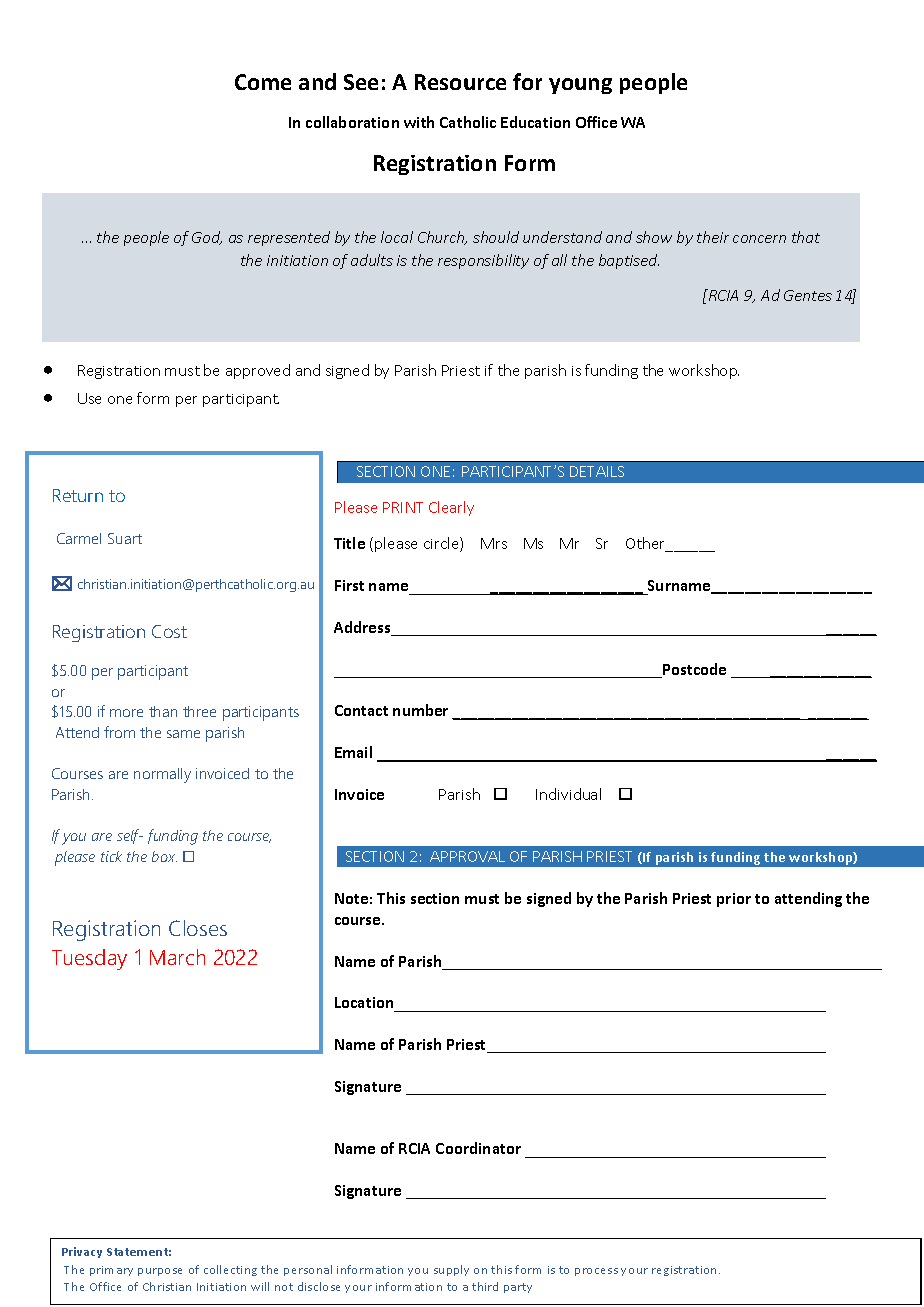  Describe the element at coordinates (162, 775) in the screenshot. I see `normally` at that location.
